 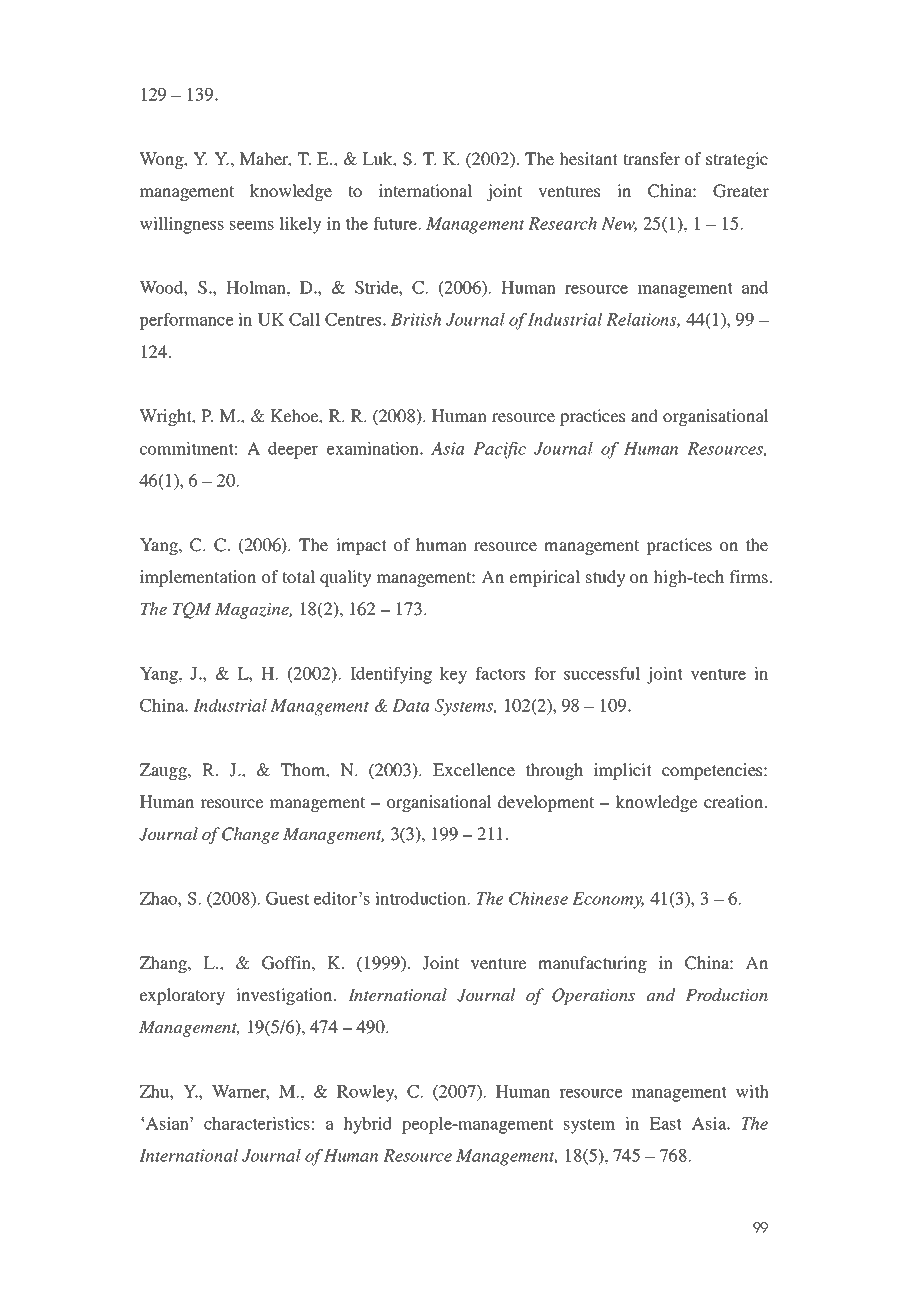 What do you see at coordinates (453, 675) in the screenshot?
I see `key` at bounding box center [453, 675].
